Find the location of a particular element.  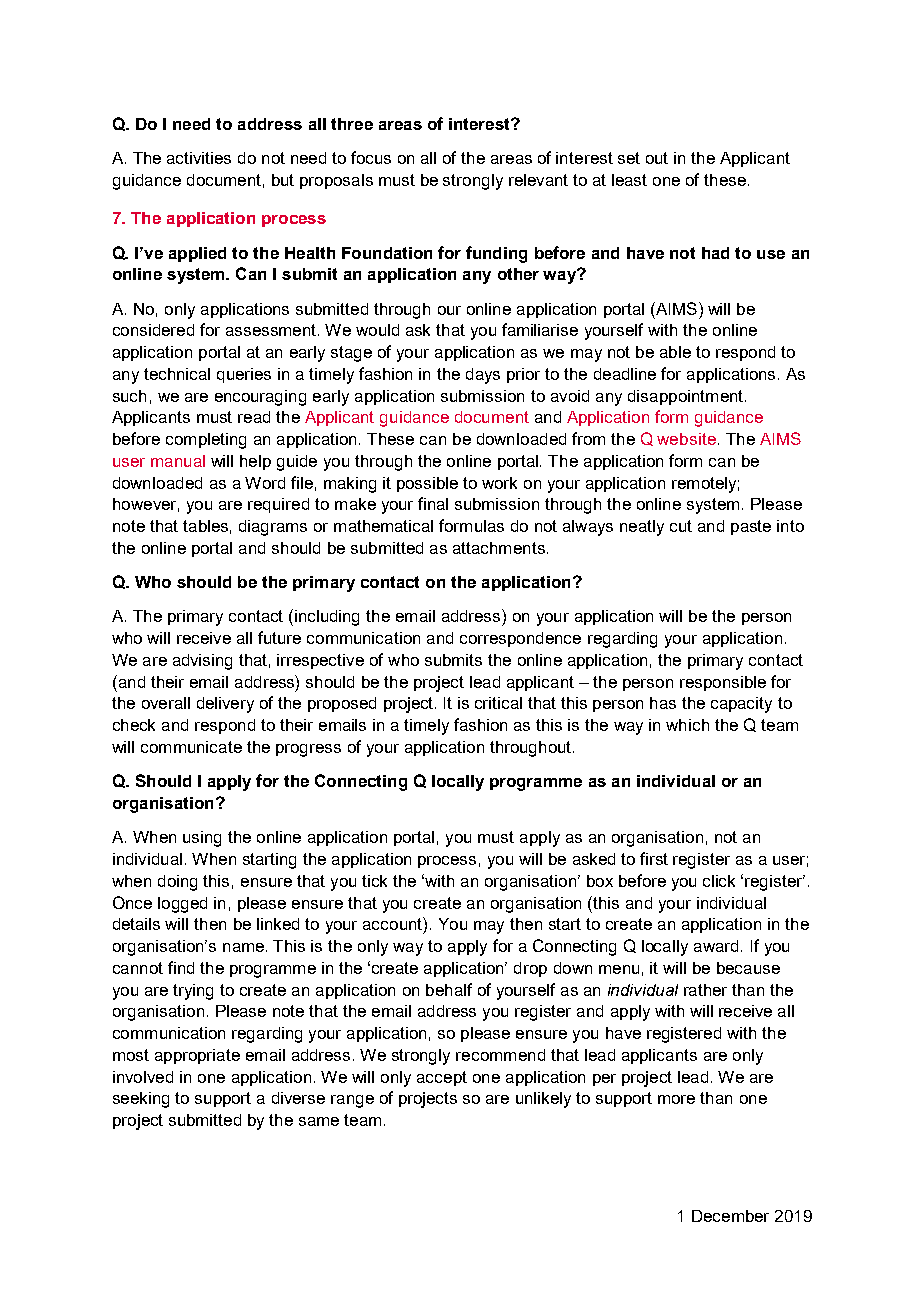

set is located at coordinates (629, 158).
